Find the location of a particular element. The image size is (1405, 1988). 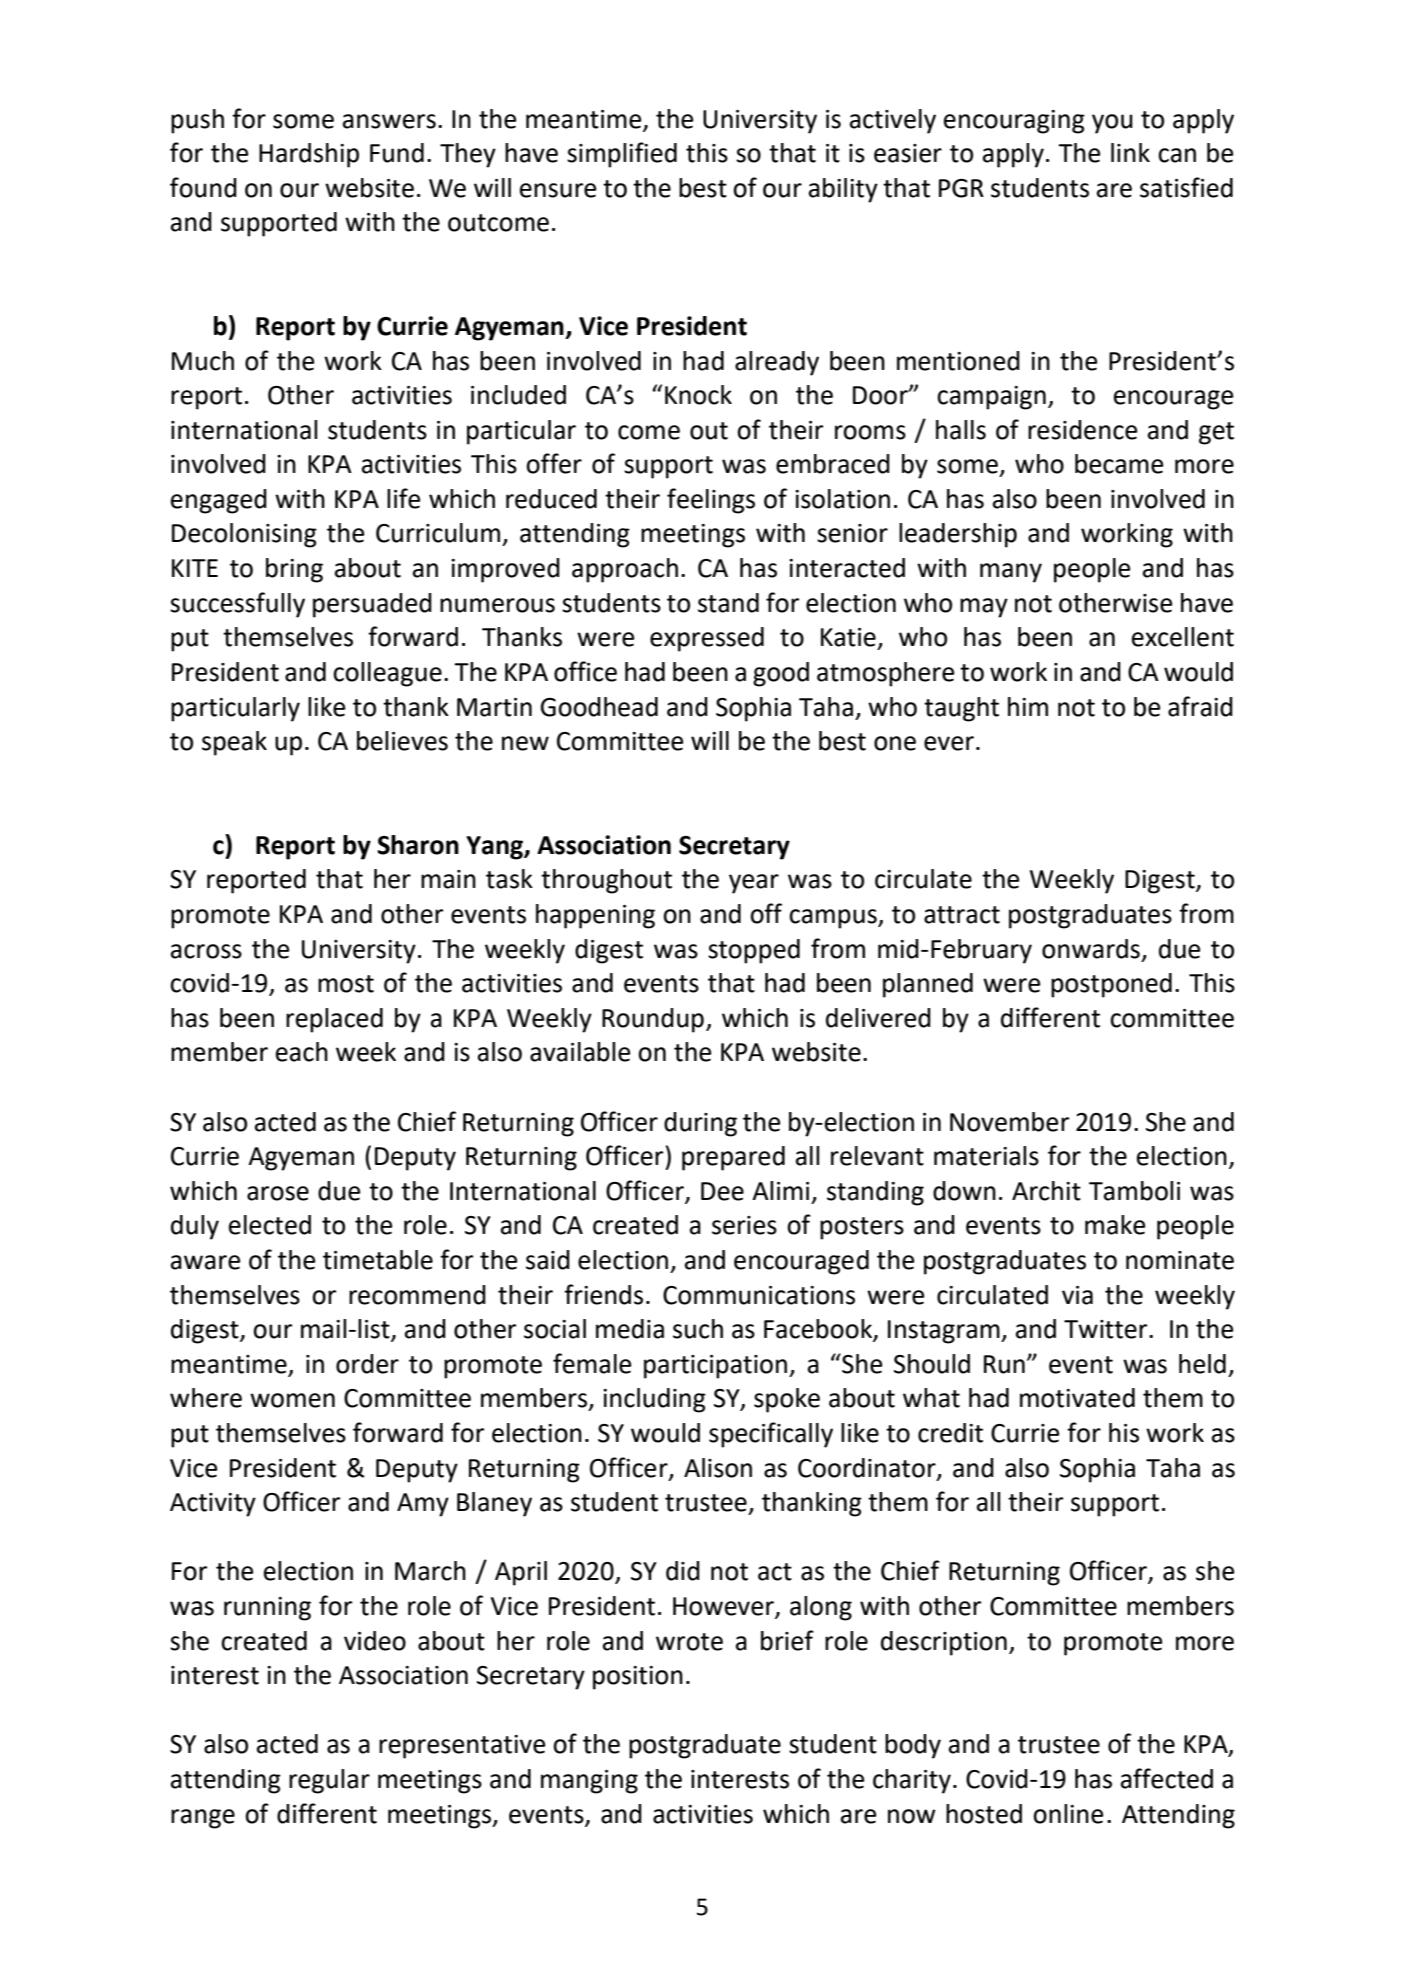

link is located at coordinates (1130, 152).
